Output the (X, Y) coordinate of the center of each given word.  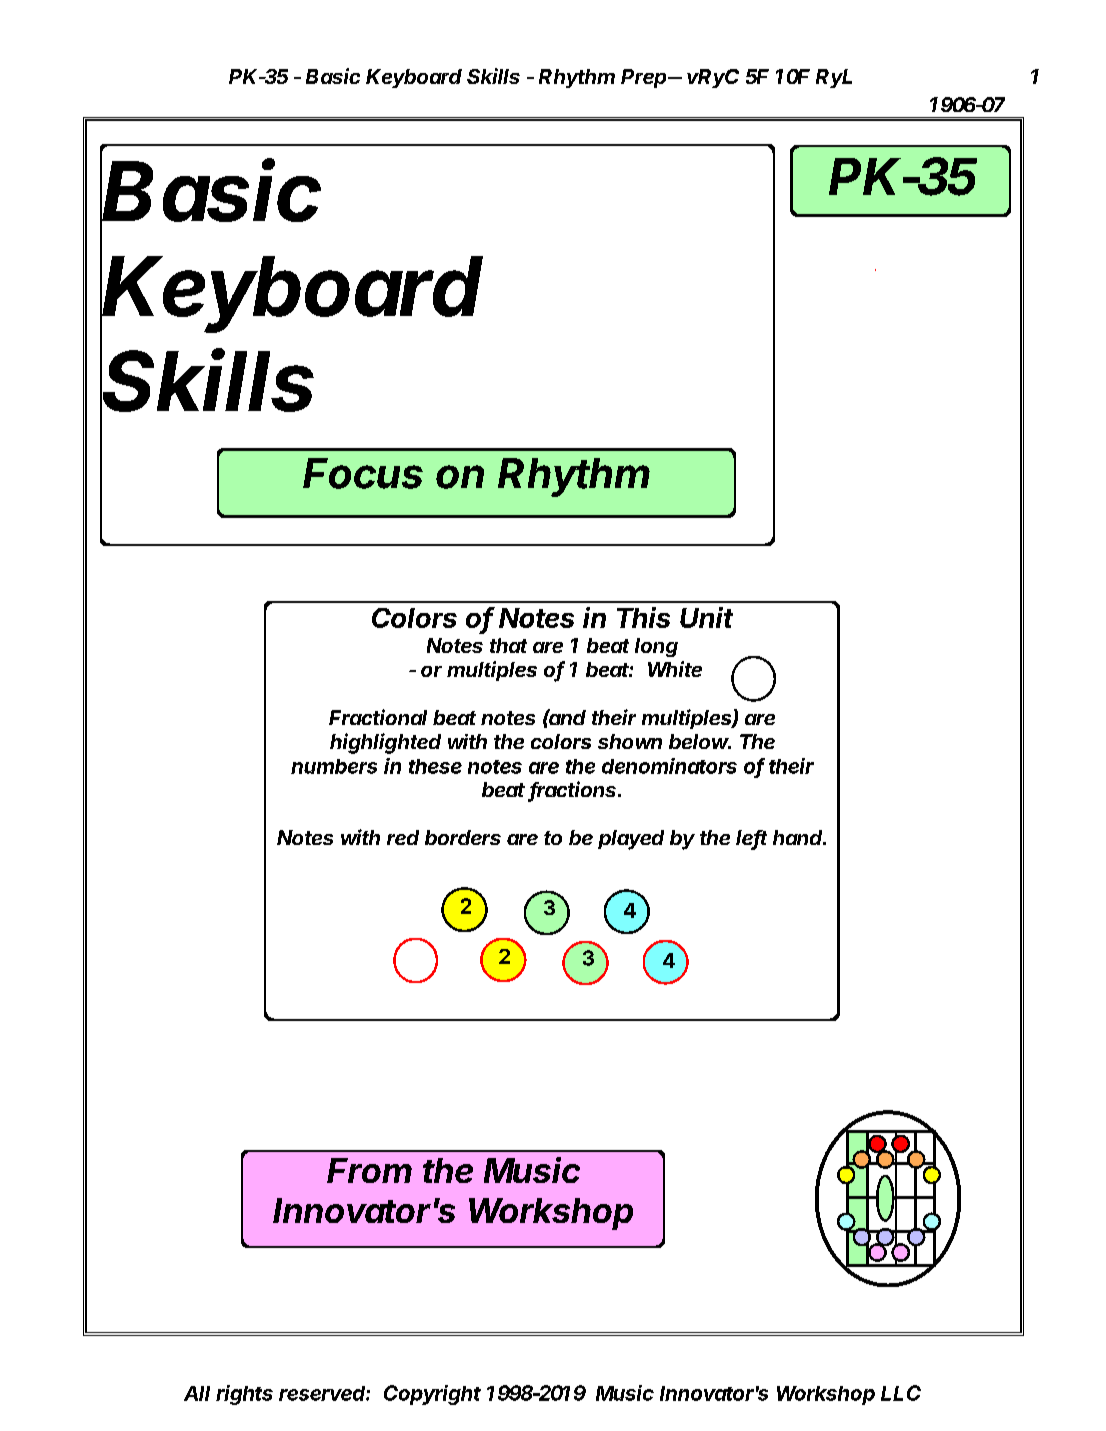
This (643, 617)
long (656, 647)
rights (244, 1395)
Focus (363, 473)
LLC (901, 1393)
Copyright (432, 1395)
